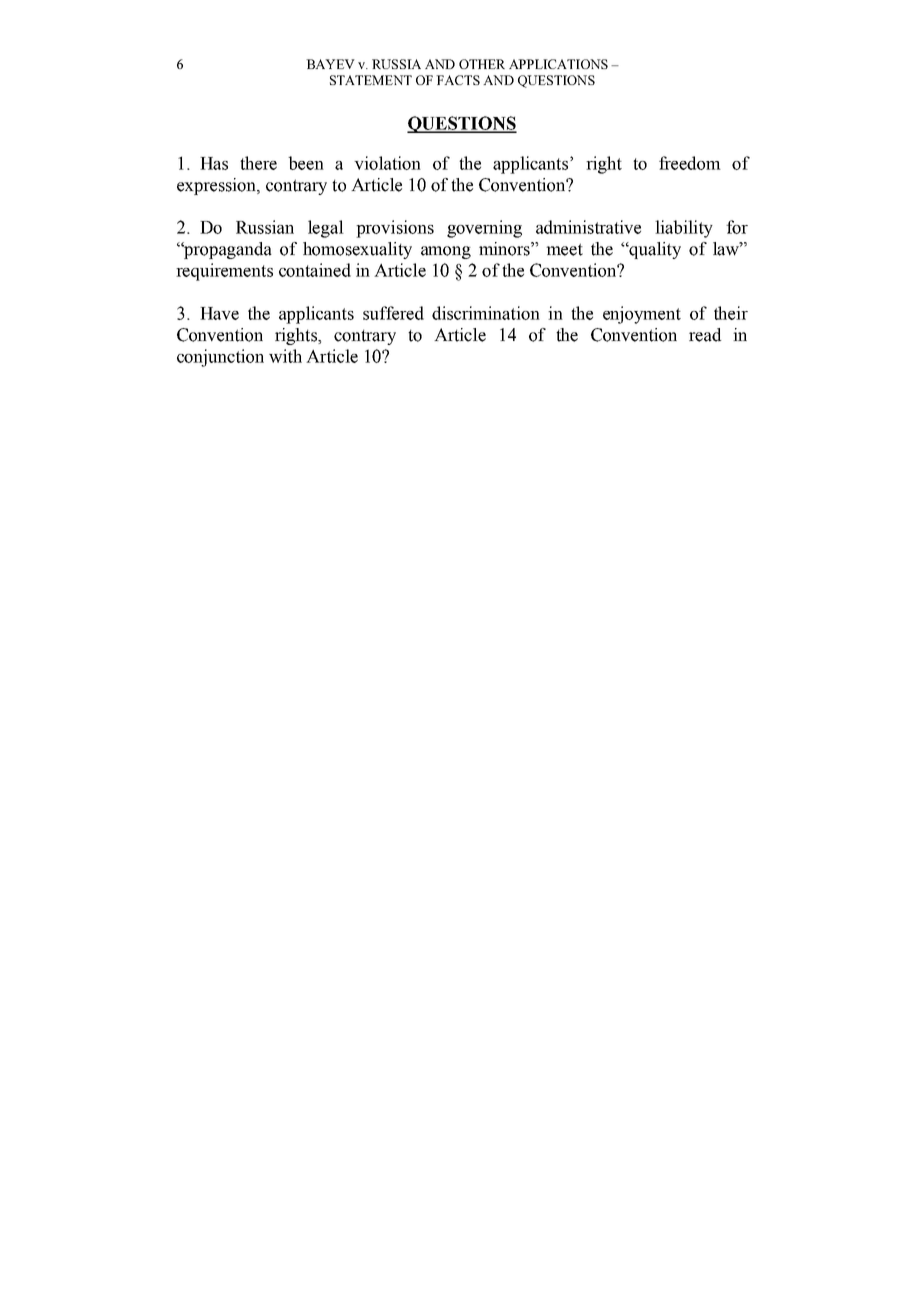 The width and height of the screenshot is (924, 1308). What do you see at coordinates (315, 270) in the screenshot?
I see `contained` at bounding box center [315, 270].
